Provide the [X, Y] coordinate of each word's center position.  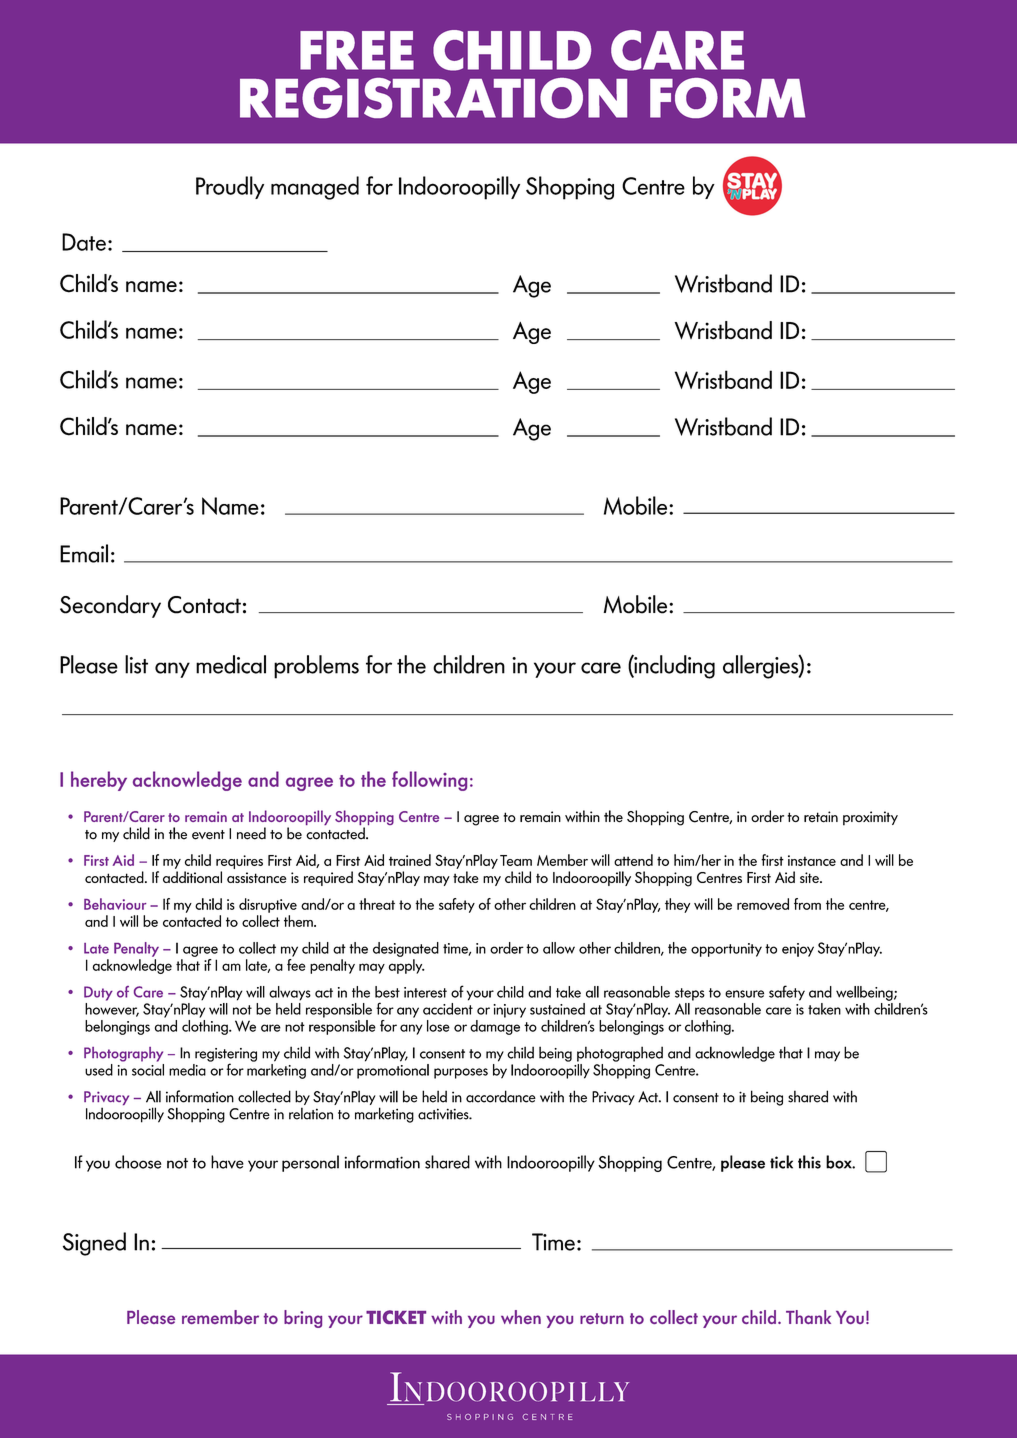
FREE [357, 50]
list [136, 664]
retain [821, 817]
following [429, 781]
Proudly [230, 187]
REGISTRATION [433, 98]
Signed [94, 1244]
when [521, 1317]
